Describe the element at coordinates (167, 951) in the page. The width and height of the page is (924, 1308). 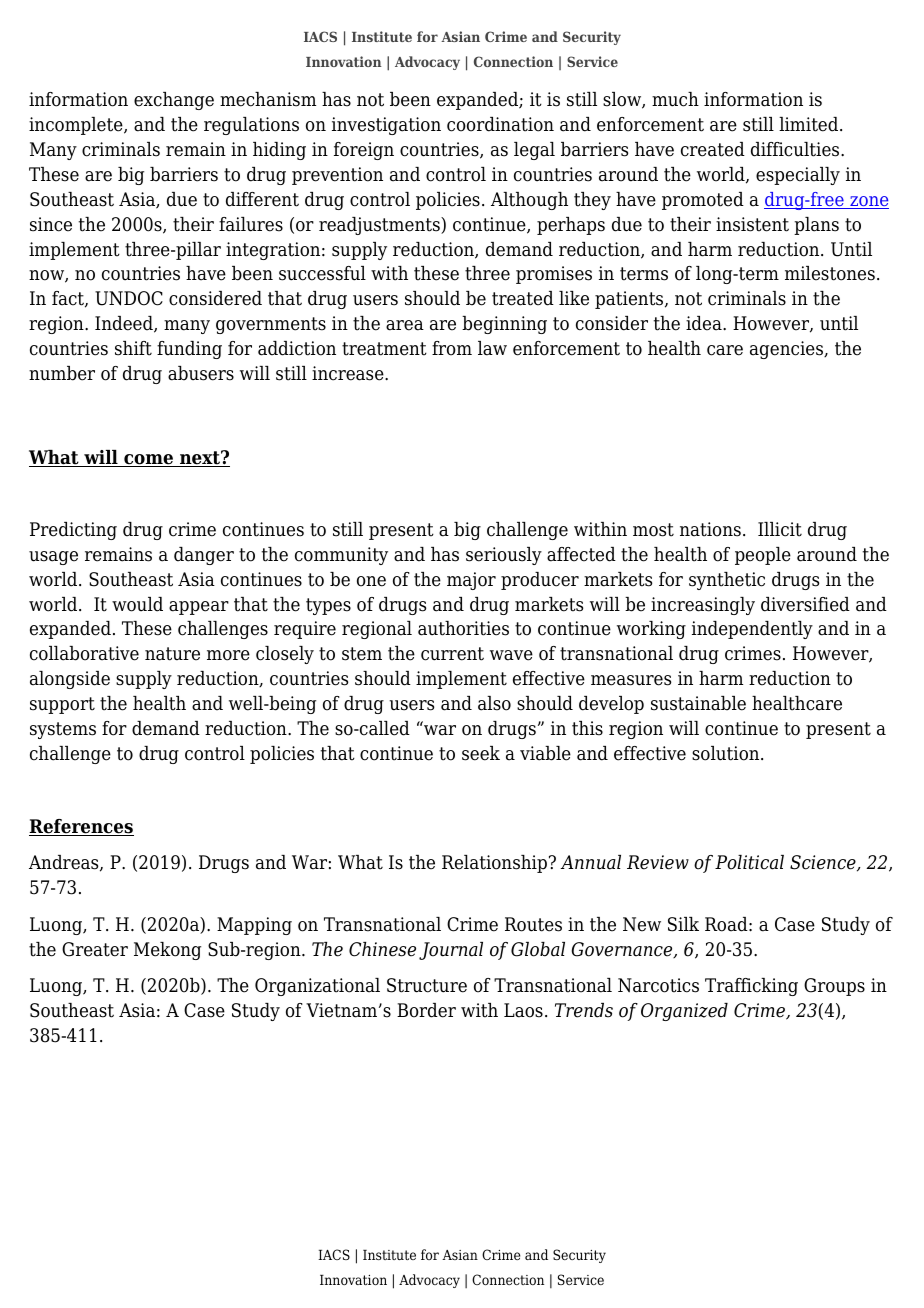
I see `Mekong` at that location.
